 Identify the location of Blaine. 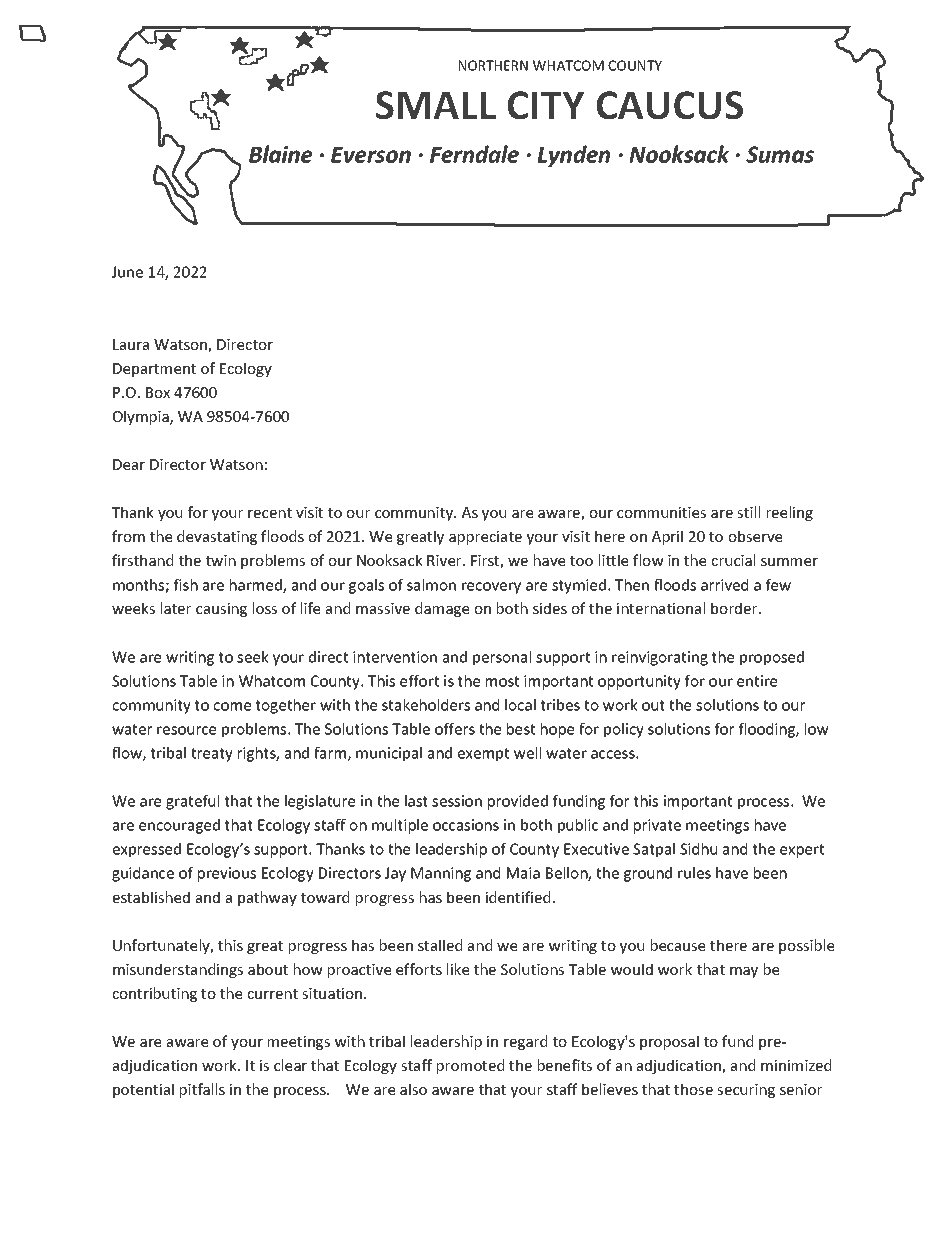
(280, 154).
